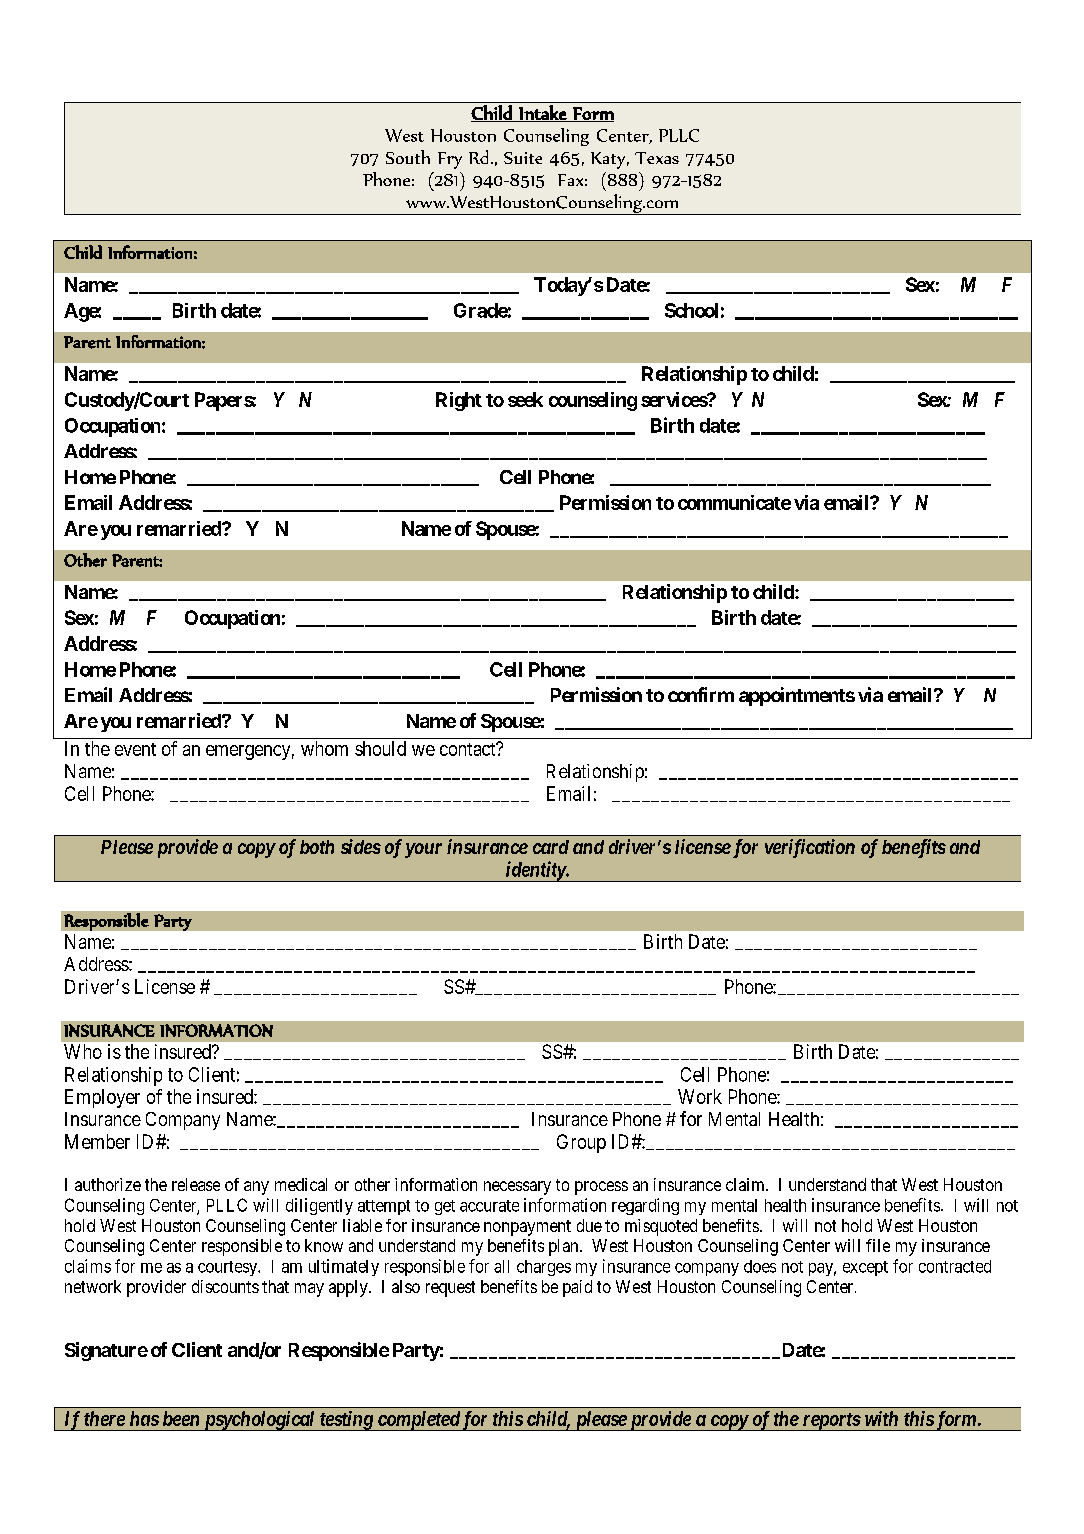 This page has width=1084, height=1534. What do you see at coordinates (523, 158) in the page?
I see `Suite` at bounding box center [523, 158].
